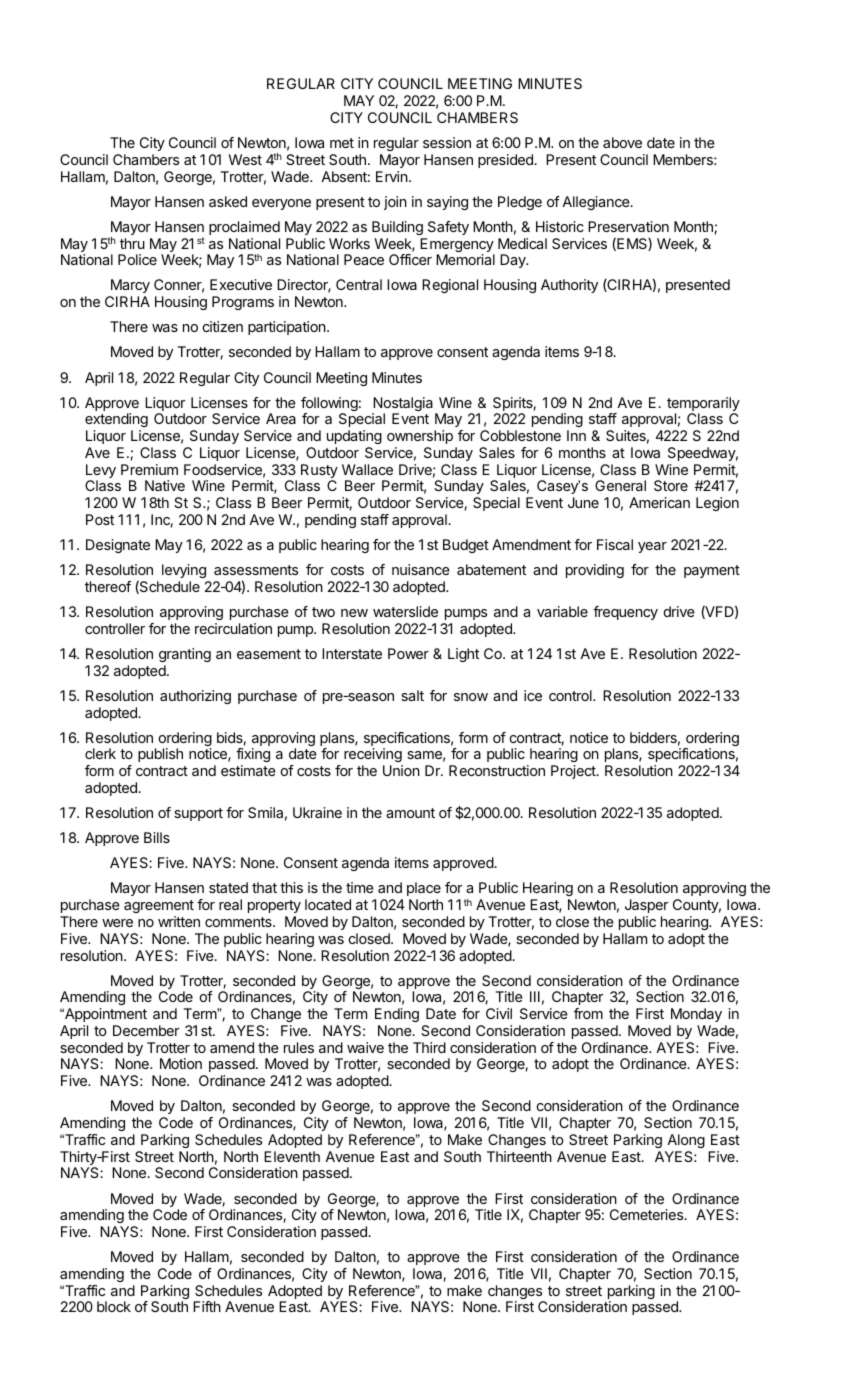 Image resolution: width=849 pixels, height=1400 pixels. Describe the element at coordinates (149, 469) in the page. I see `Premium` at that location.
